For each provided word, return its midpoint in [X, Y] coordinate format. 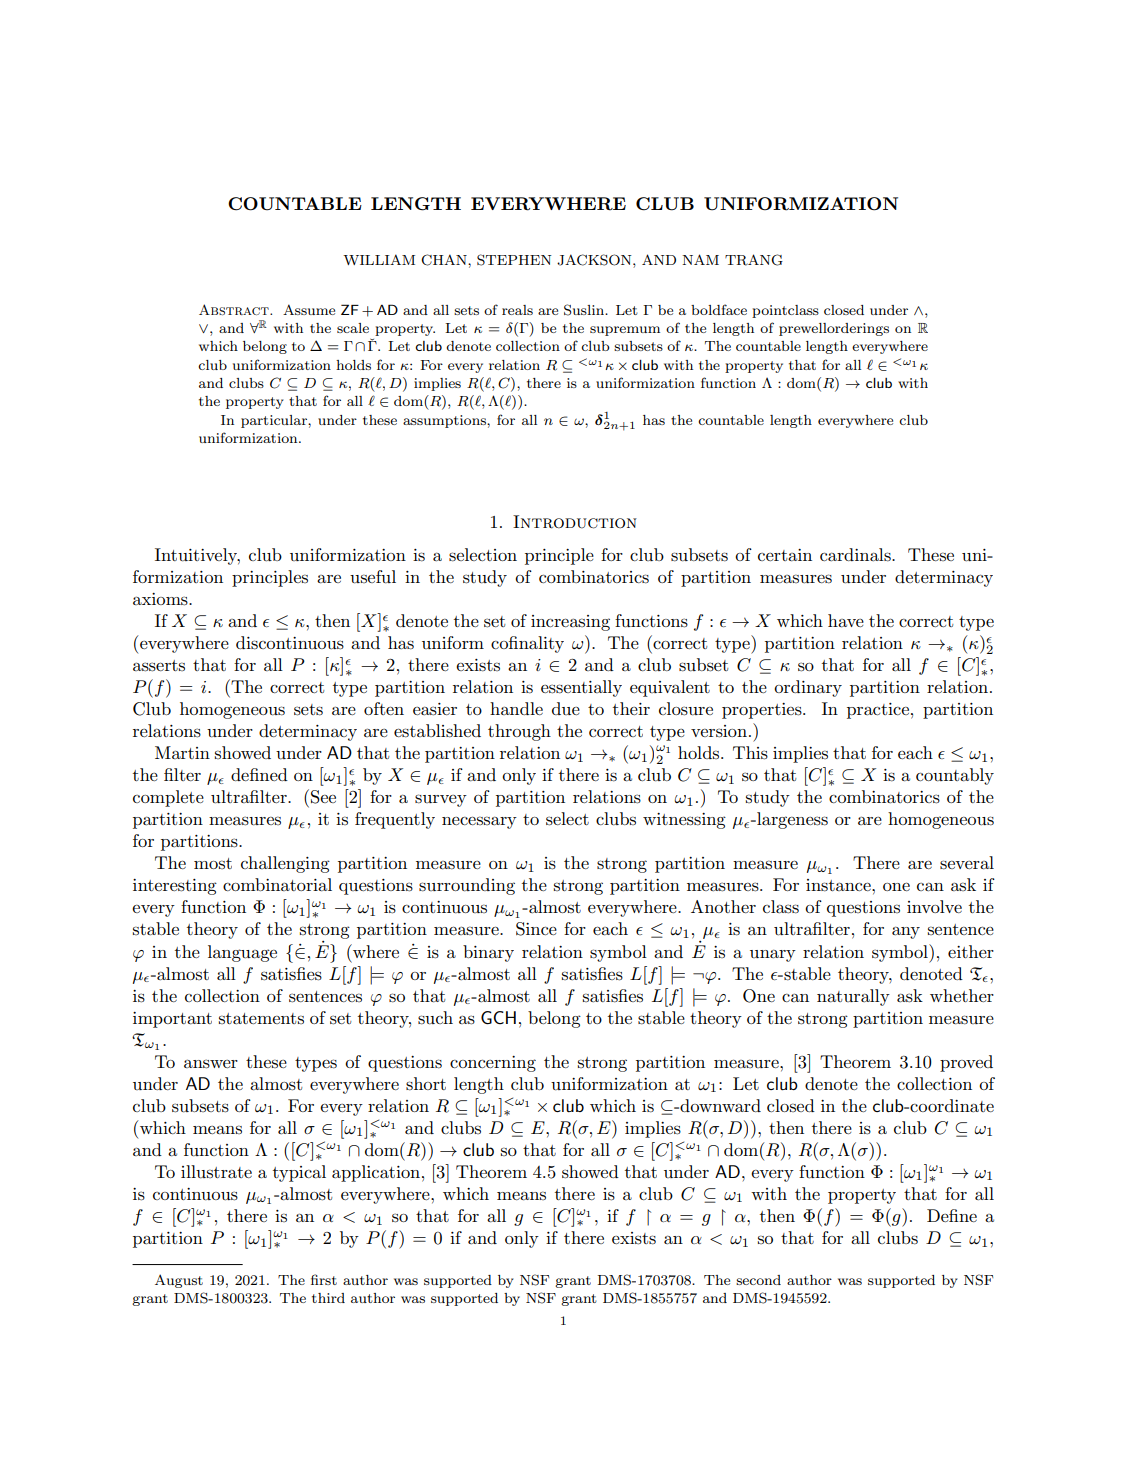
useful [373, 577]
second [758, 1280]
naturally [853, 997]
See [323, 797]
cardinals [856, 555]
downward [719, 1105]
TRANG [754, 260]
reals [517, 310]
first [324, 1279]
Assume [309, 309]
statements [261, 1018]
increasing [570, 623]
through [519, 732]
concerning [493, 1064]
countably [955, 776]
